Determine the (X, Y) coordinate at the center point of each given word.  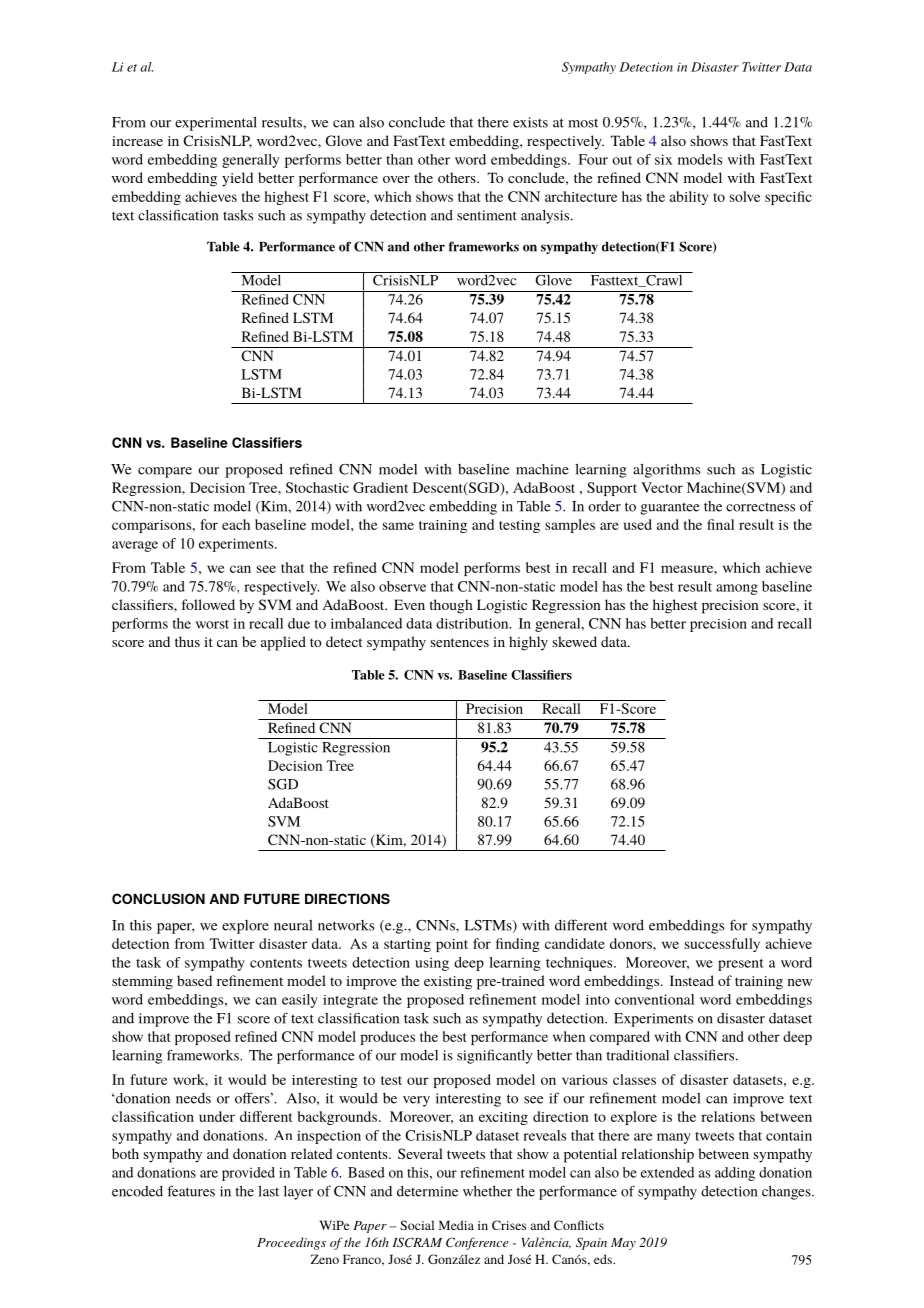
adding (735, 1174)
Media (456, 1225)
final (720, 524)
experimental (216, 124)
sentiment (487, 215)
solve (745, 196)
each (236, 524)
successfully (722, 945)
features (191, 1191)
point (452, 945)
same (398, 526)
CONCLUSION (158, 898)
